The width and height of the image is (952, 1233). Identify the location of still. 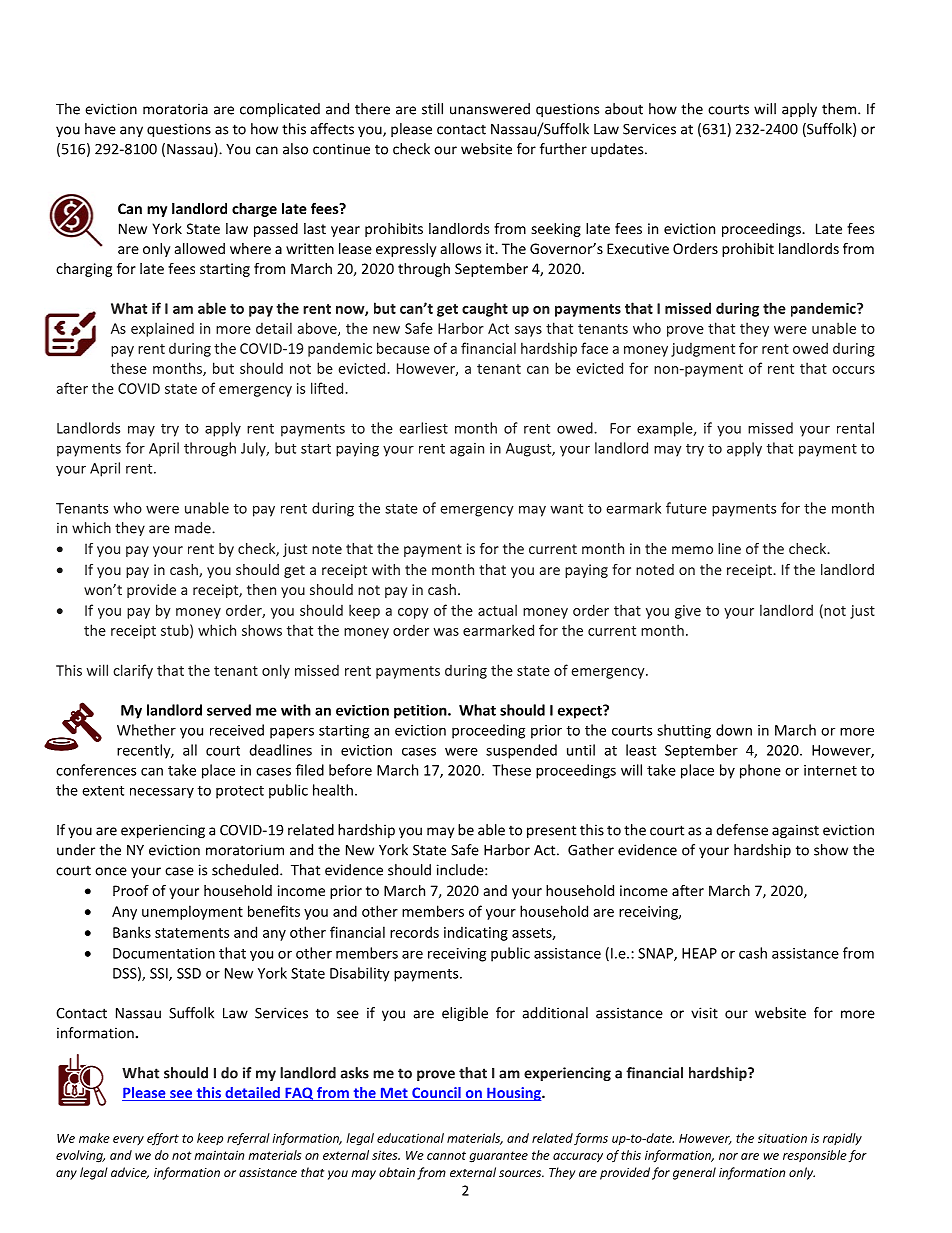
(432, 109).
